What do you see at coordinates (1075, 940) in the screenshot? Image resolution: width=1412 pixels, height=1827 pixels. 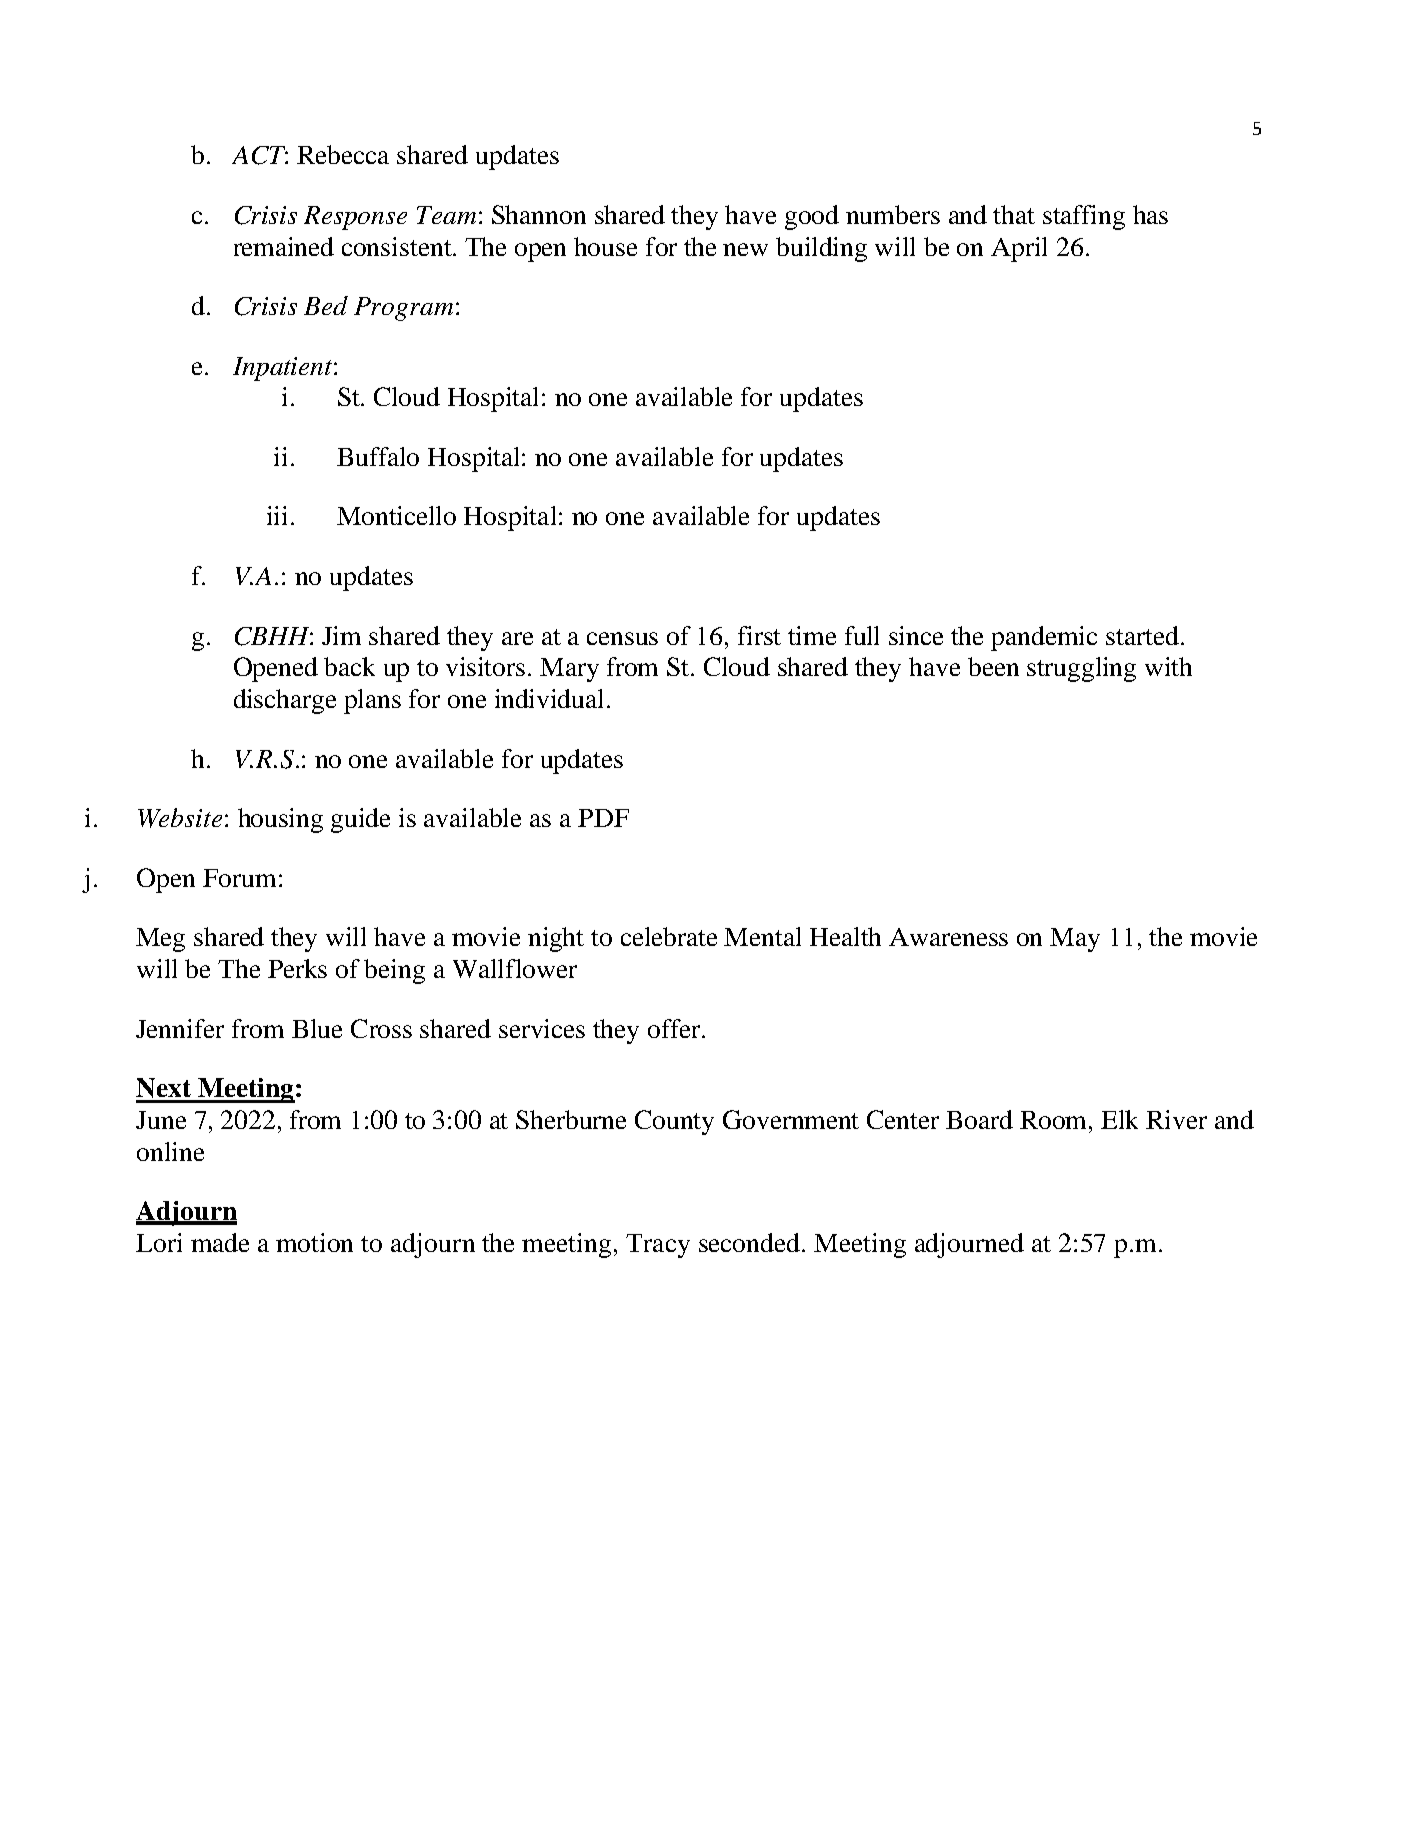 I see `May` at bounding box center [1075, 940].
